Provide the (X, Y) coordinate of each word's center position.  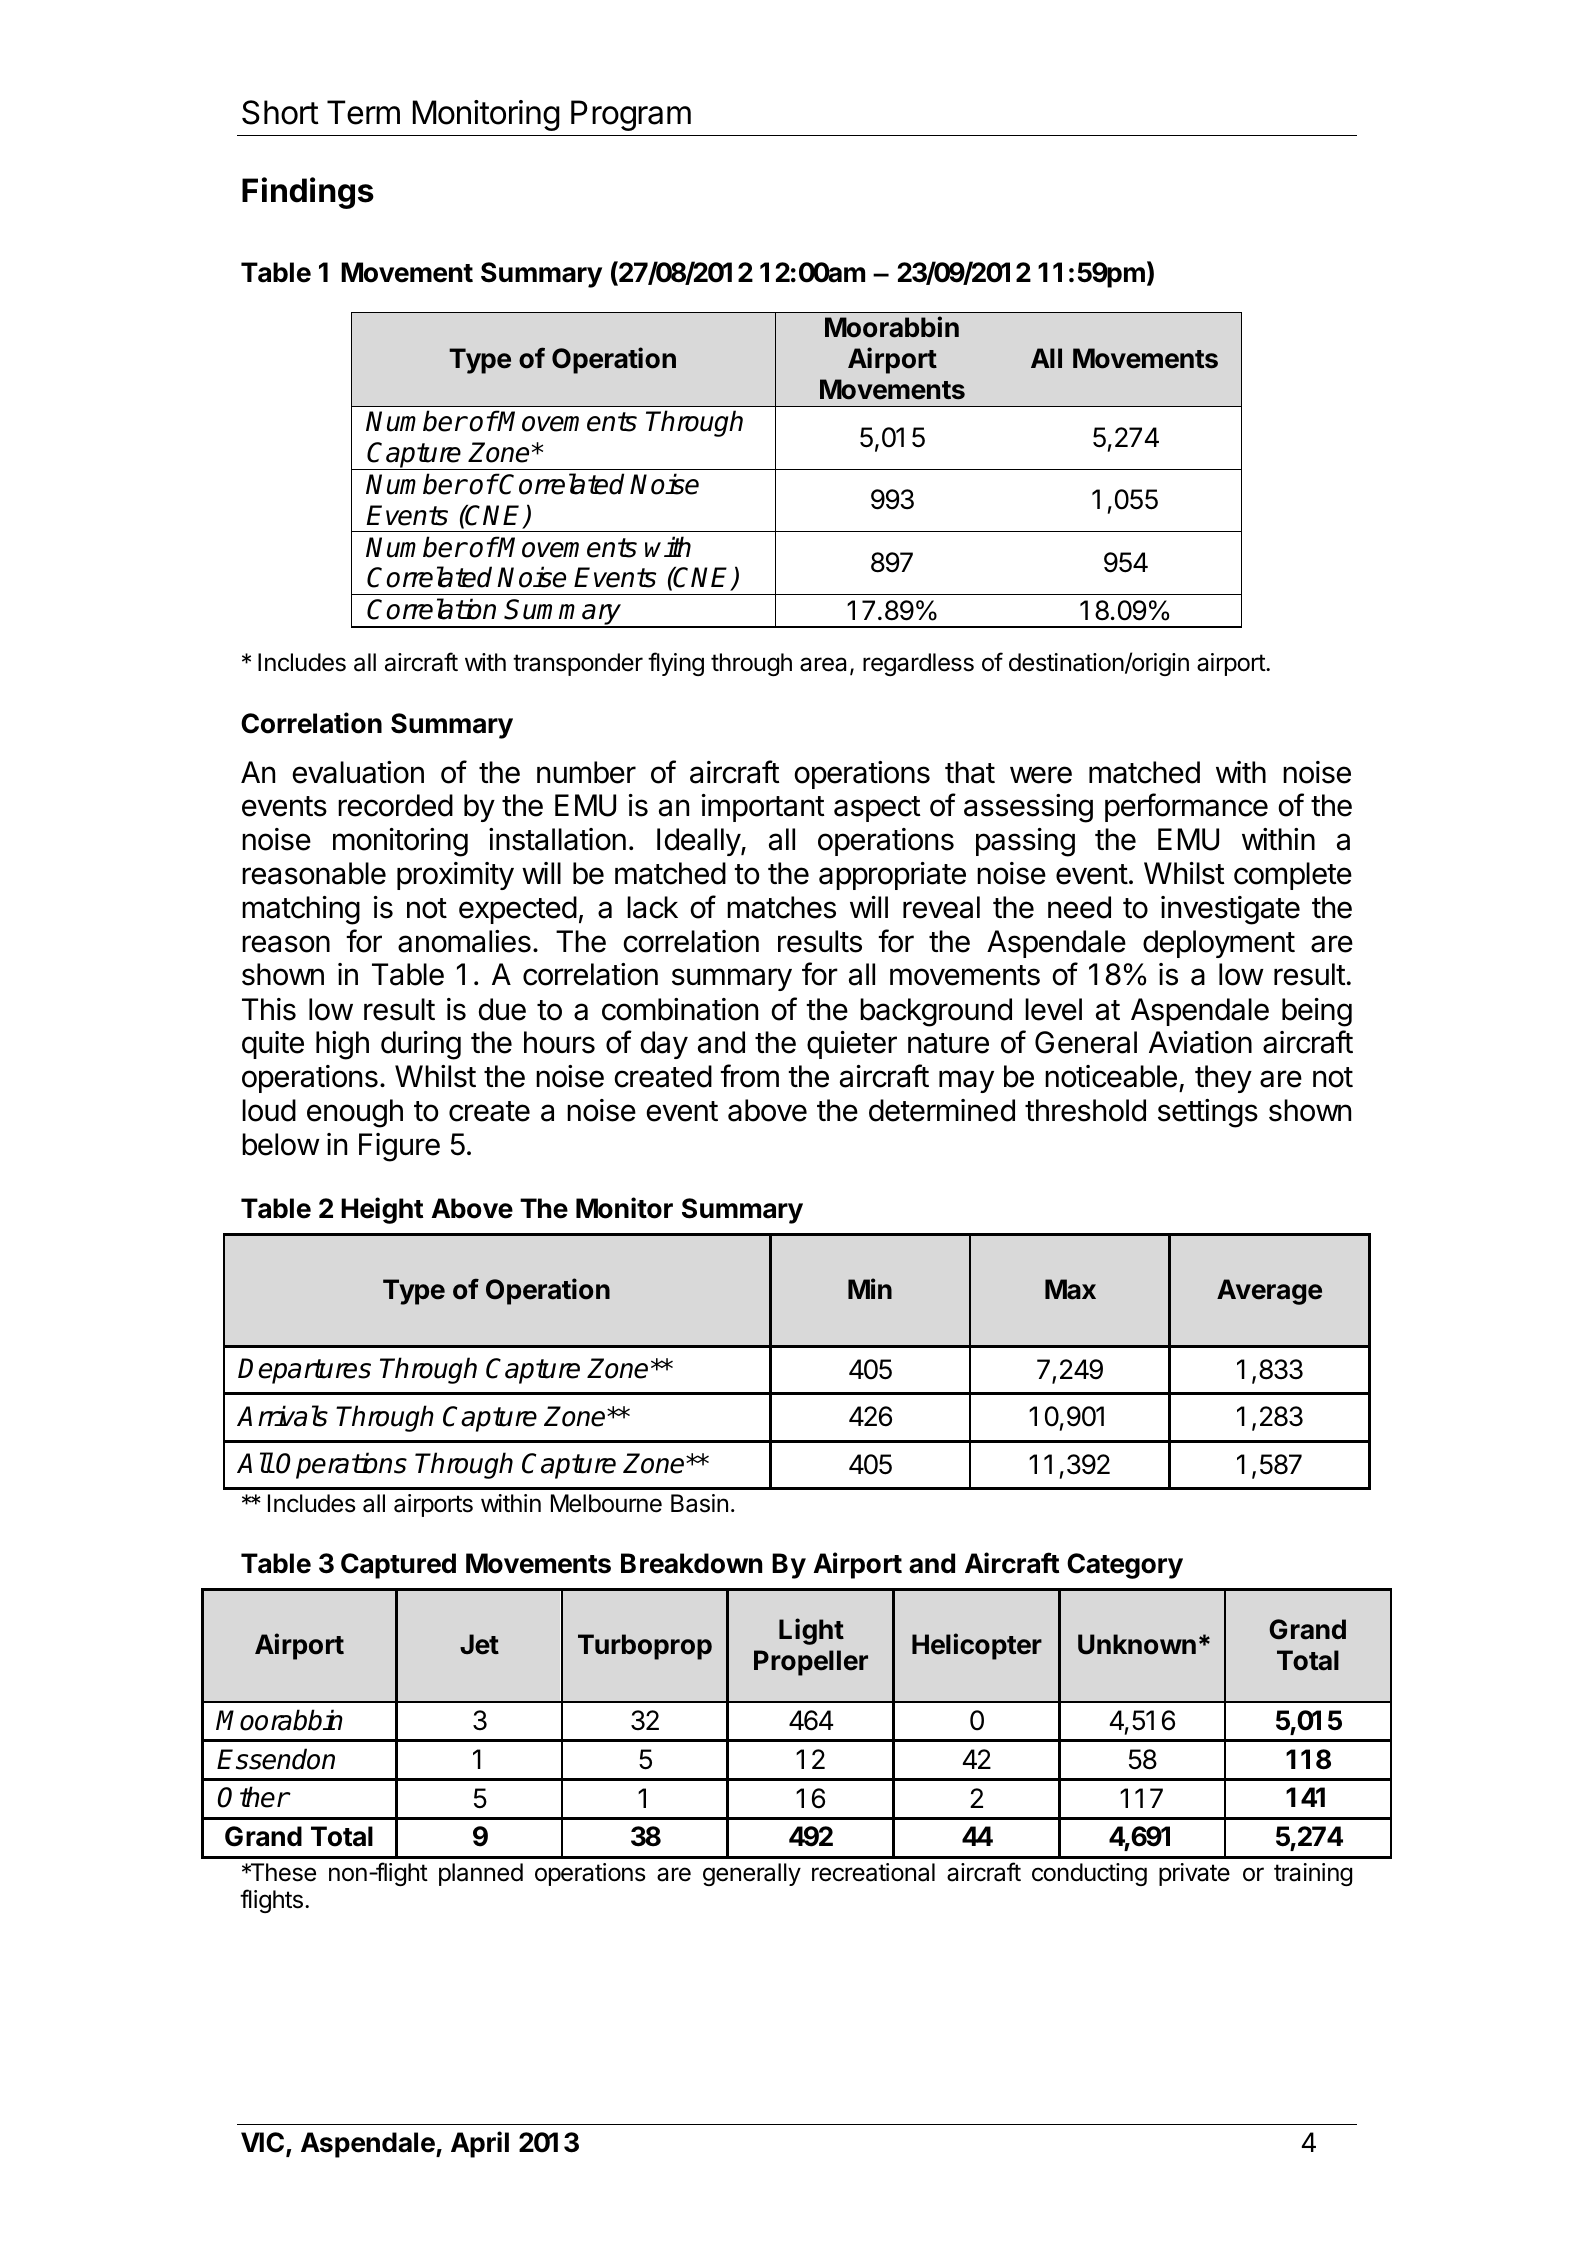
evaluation (358, 772)
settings (1208, 1113)
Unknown (1137, 1644)
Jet (479, 1644)
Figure (399, 1147)
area (823, 664)
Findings (308, 193)
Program (631, 115)
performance (1186, 807)
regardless (918, 664)
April (480, 2144)
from (749, 1076)
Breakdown (691, 1563)
